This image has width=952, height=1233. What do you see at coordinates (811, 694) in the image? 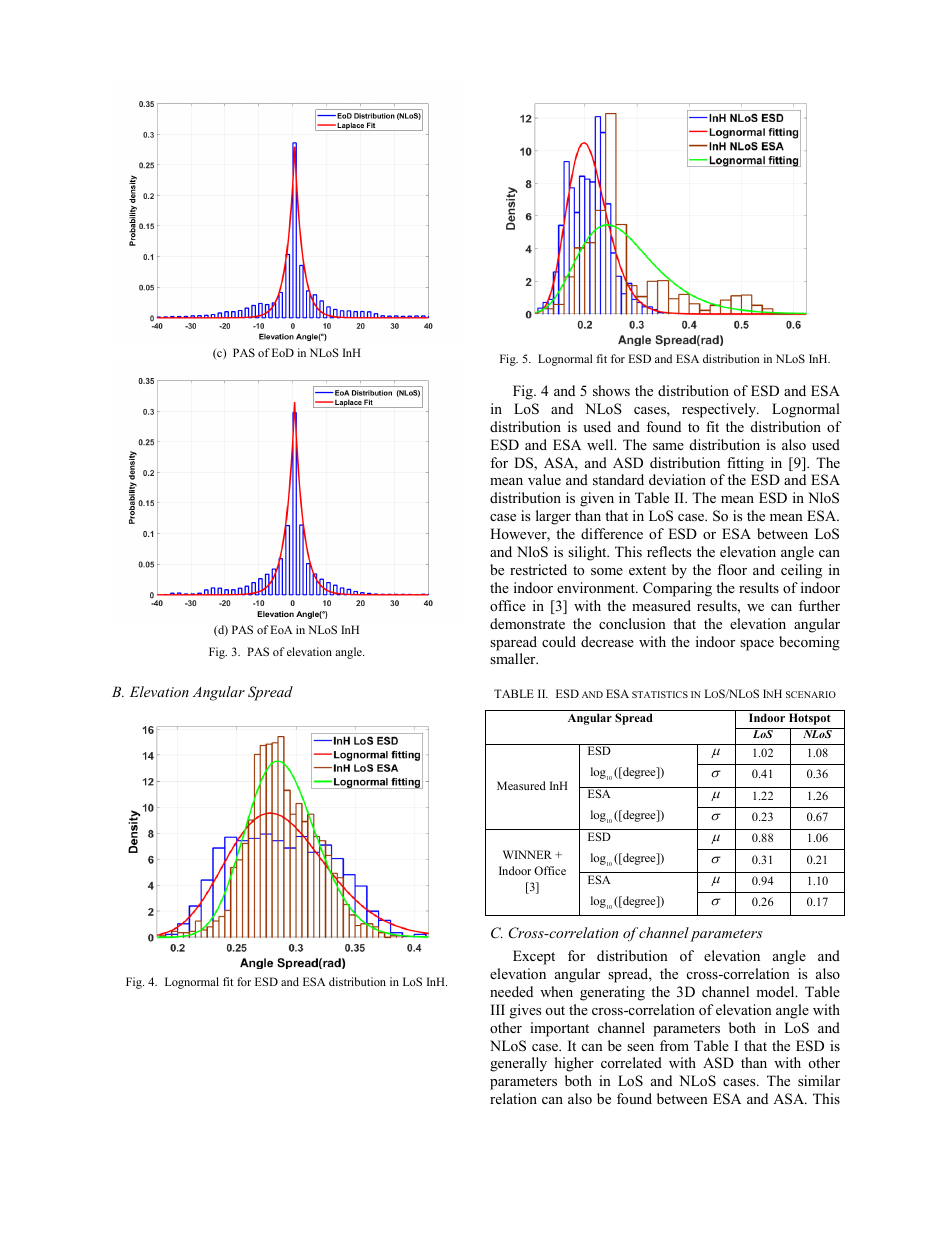
I see `SCENARIO` at bounding box center [811, 694].
